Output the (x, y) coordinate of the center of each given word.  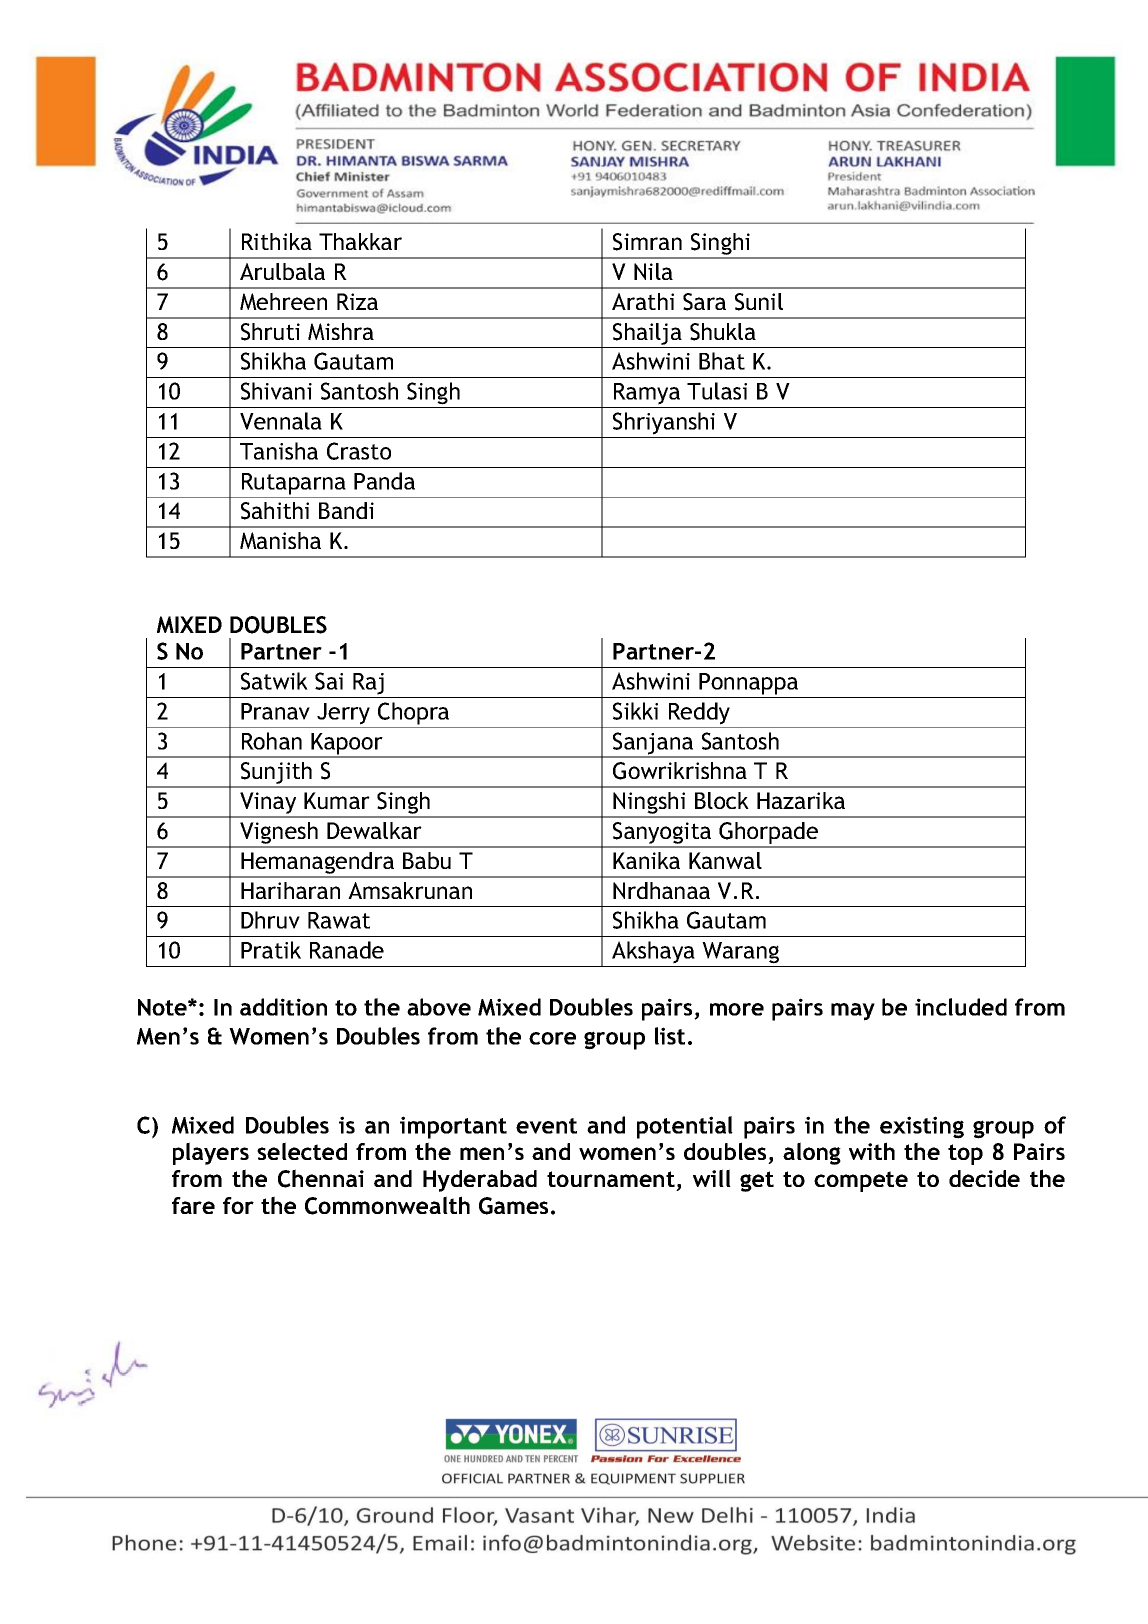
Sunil (759, 302)
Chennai (321, 1178)
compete (861, 1181)
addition (283, 1007)
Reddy (699, 713)
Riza (357, 301)
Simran (647, 242)
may (853, 1012)
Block (722, 800)
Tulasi (717, 391)
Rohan (272, 741)
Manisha (280, 540)
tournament (611, 1179)
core (552, 1038)
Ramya (647, 394)
